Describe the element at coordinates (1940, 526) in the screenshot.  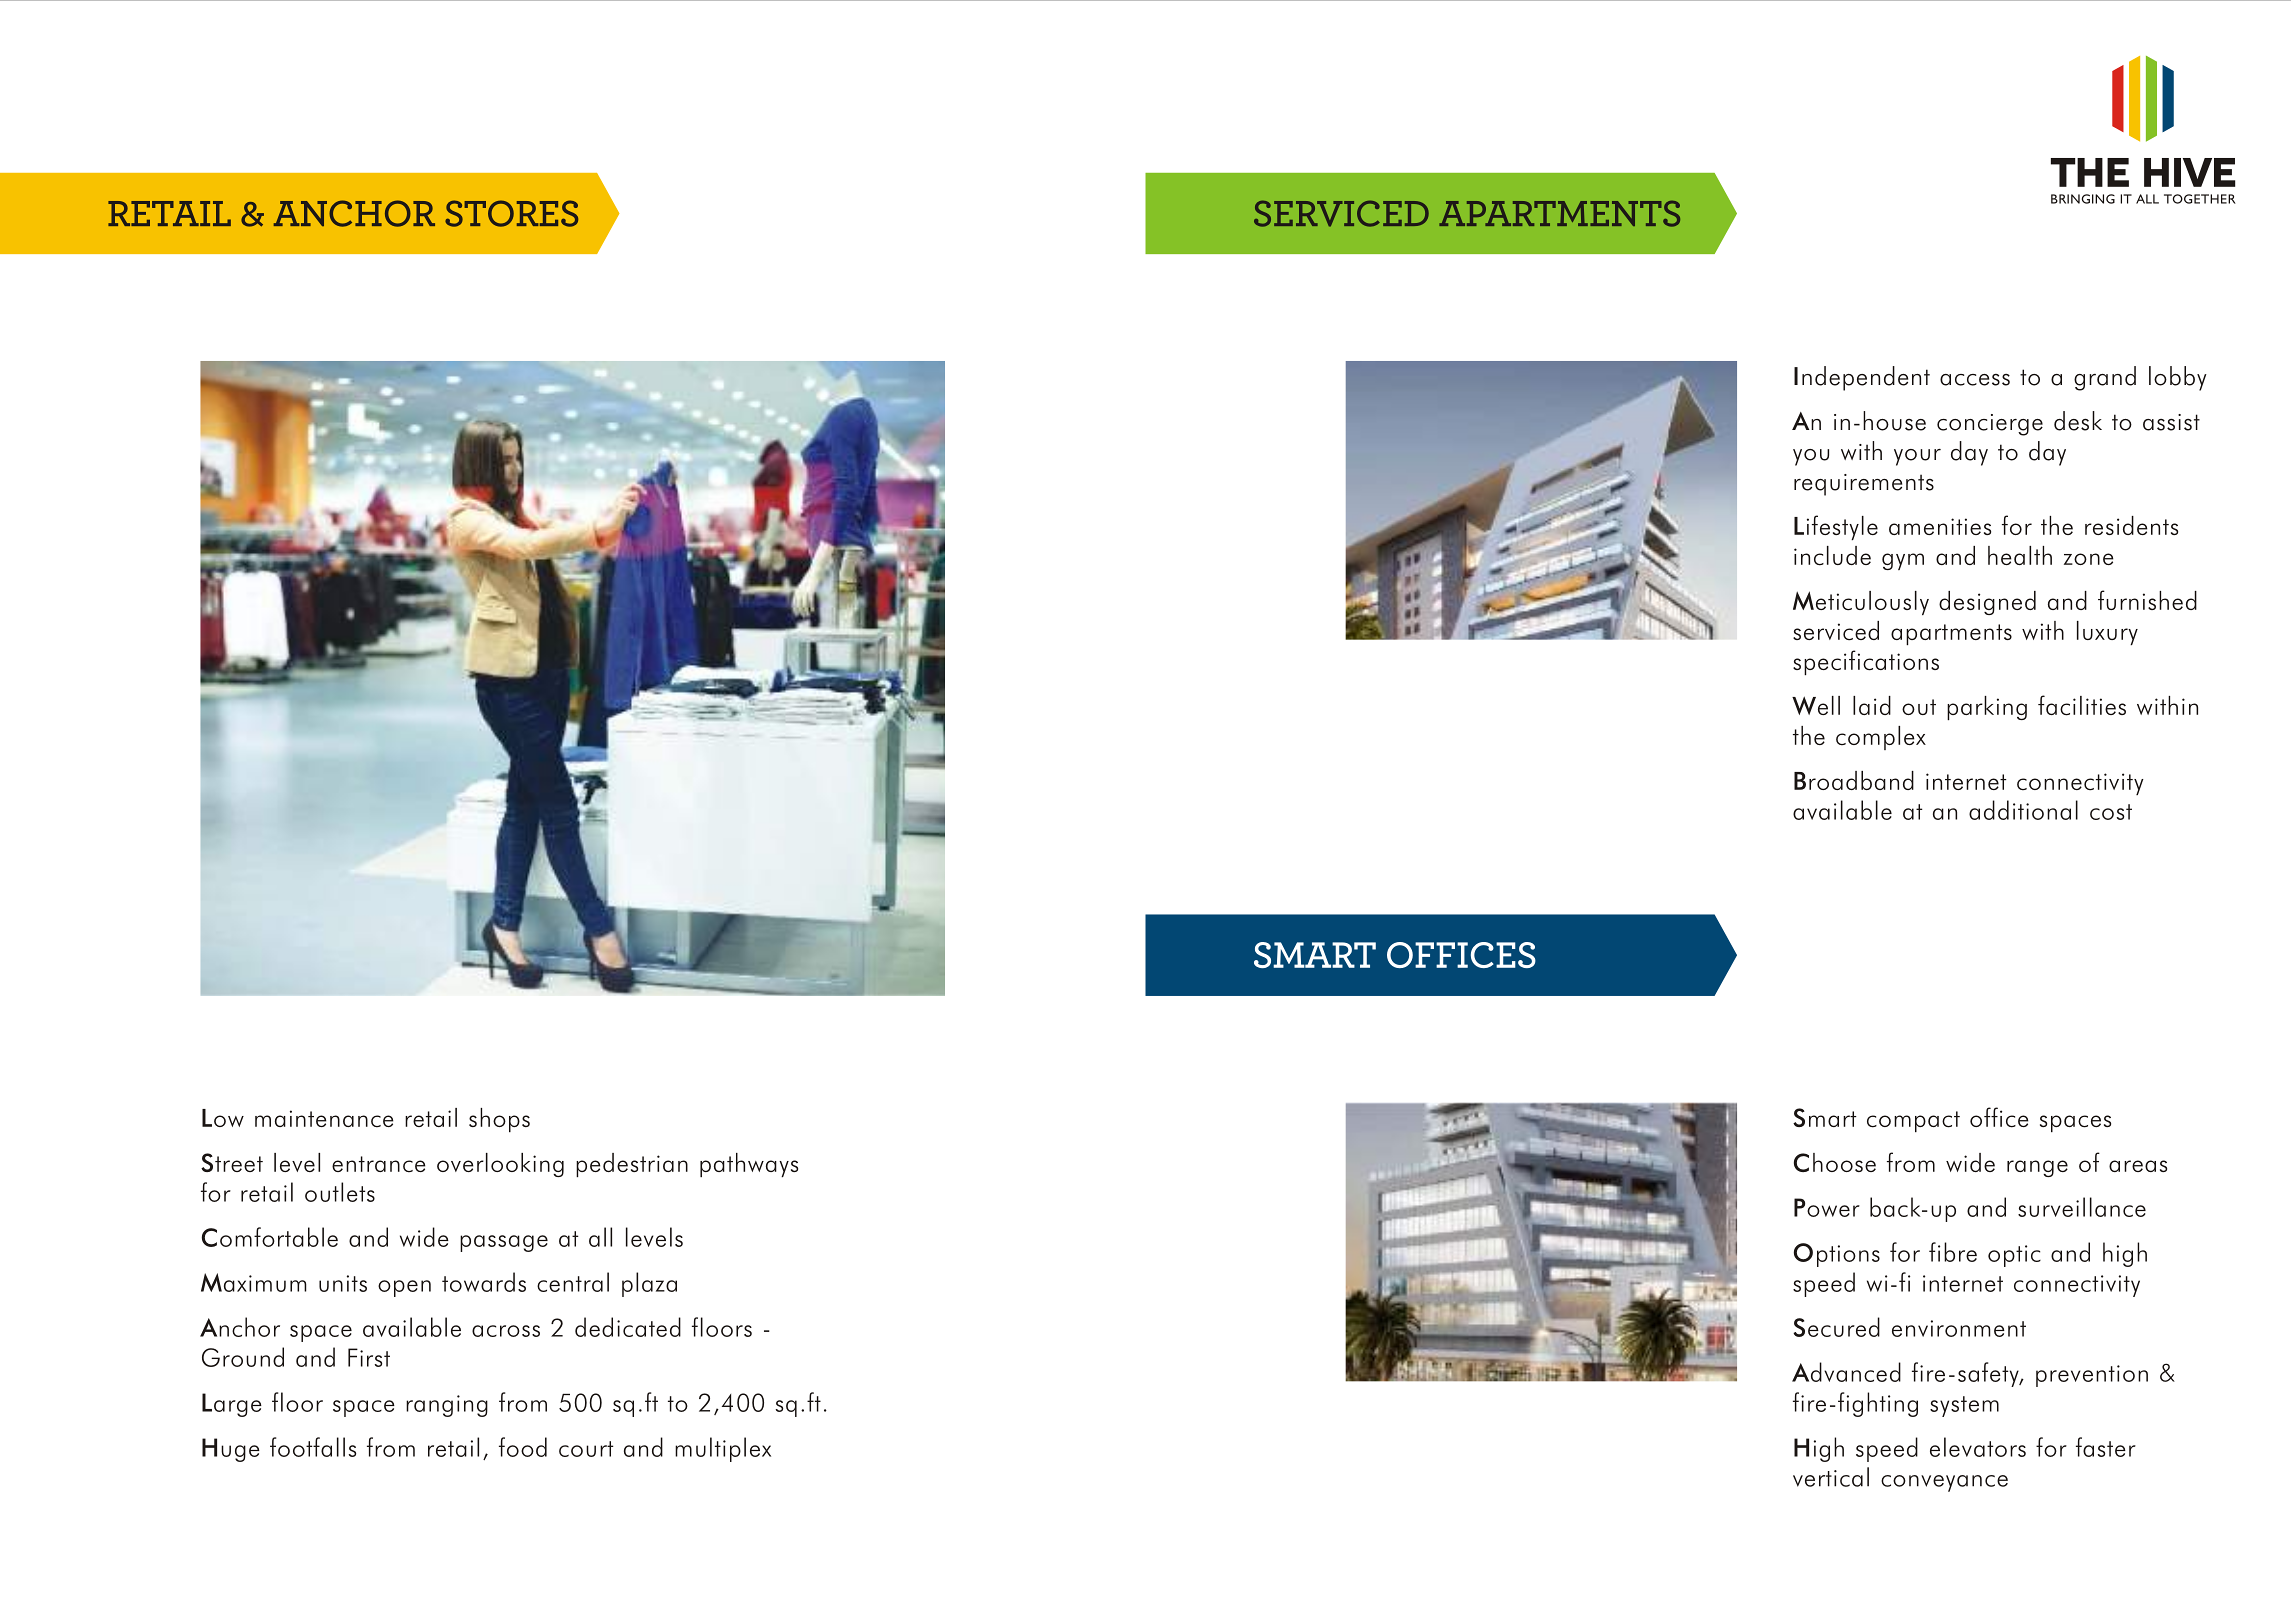
I see `amenities` at that location.
